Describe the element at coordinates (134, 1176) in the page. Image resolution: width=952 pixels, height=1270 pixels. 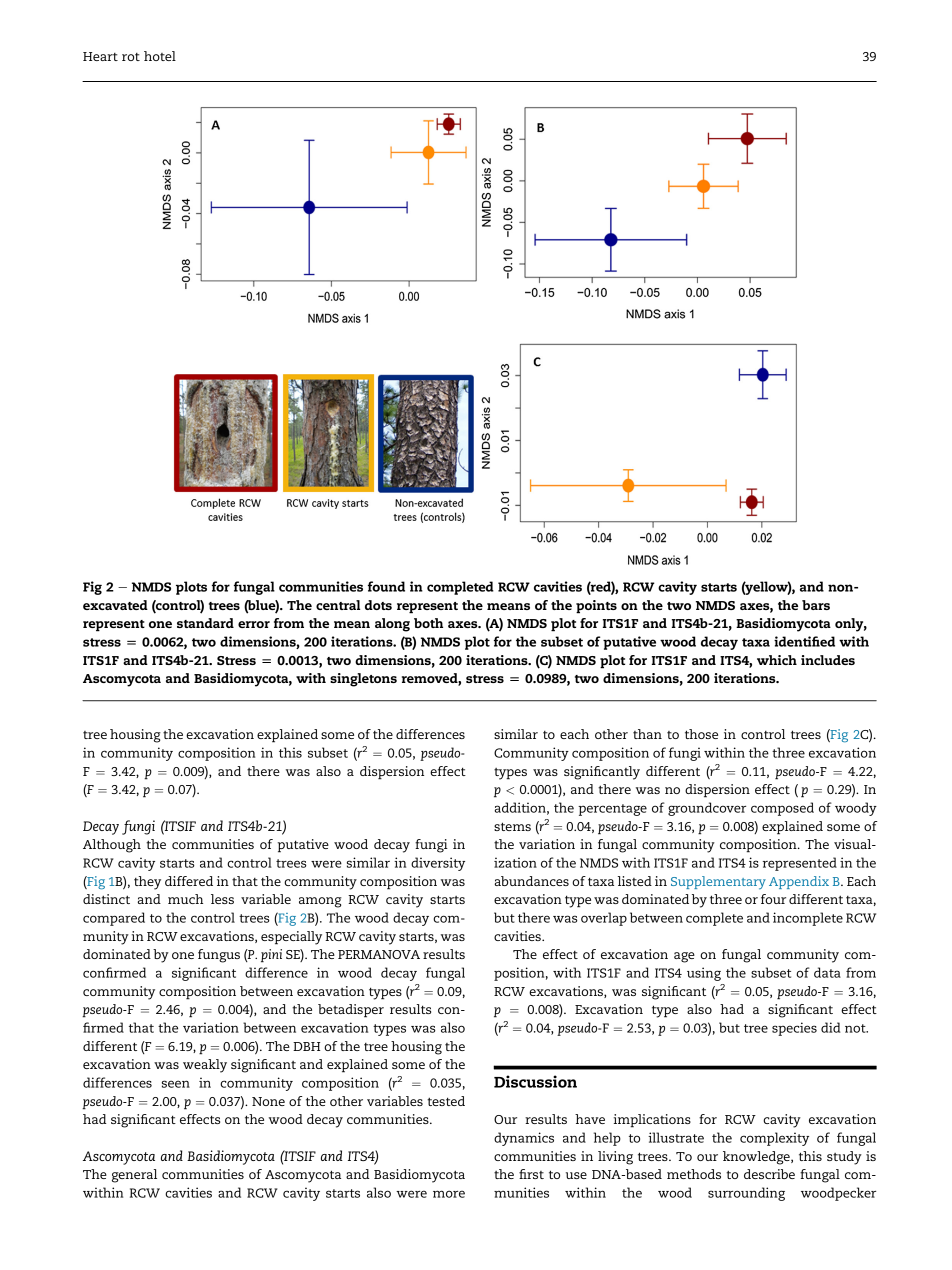
I see `general` at that location.
